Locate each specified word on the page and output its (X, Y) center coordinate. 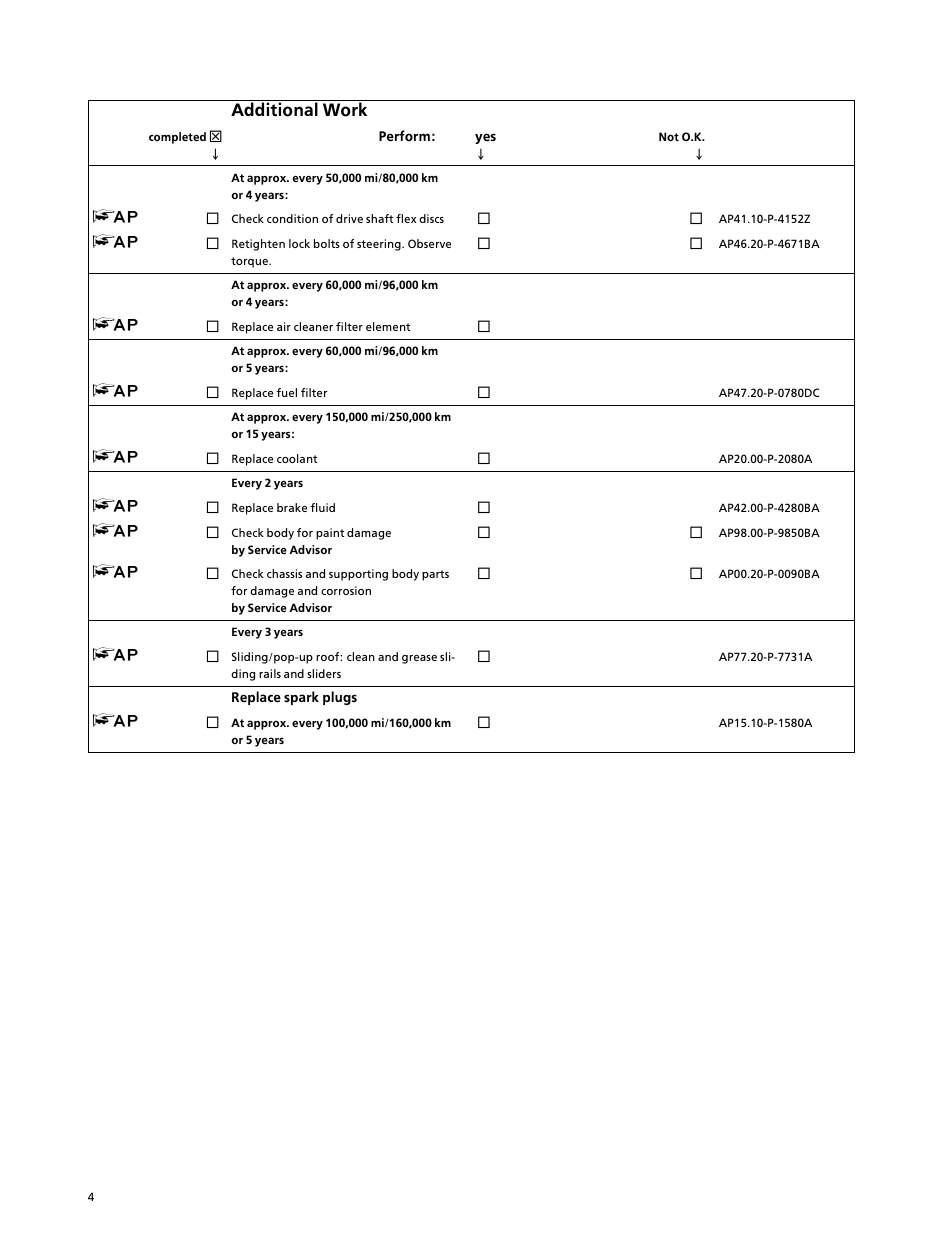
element (388, 326)
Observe (429, 243)
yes (485, 138)
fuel (286, 392)
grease (419, 659)
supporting (358, 575)
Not (669, 137)
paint (330, 534)
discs (431, 218)
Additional (274, 108)
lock (299, 243)
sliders (324, 673)
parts (435, 575)
